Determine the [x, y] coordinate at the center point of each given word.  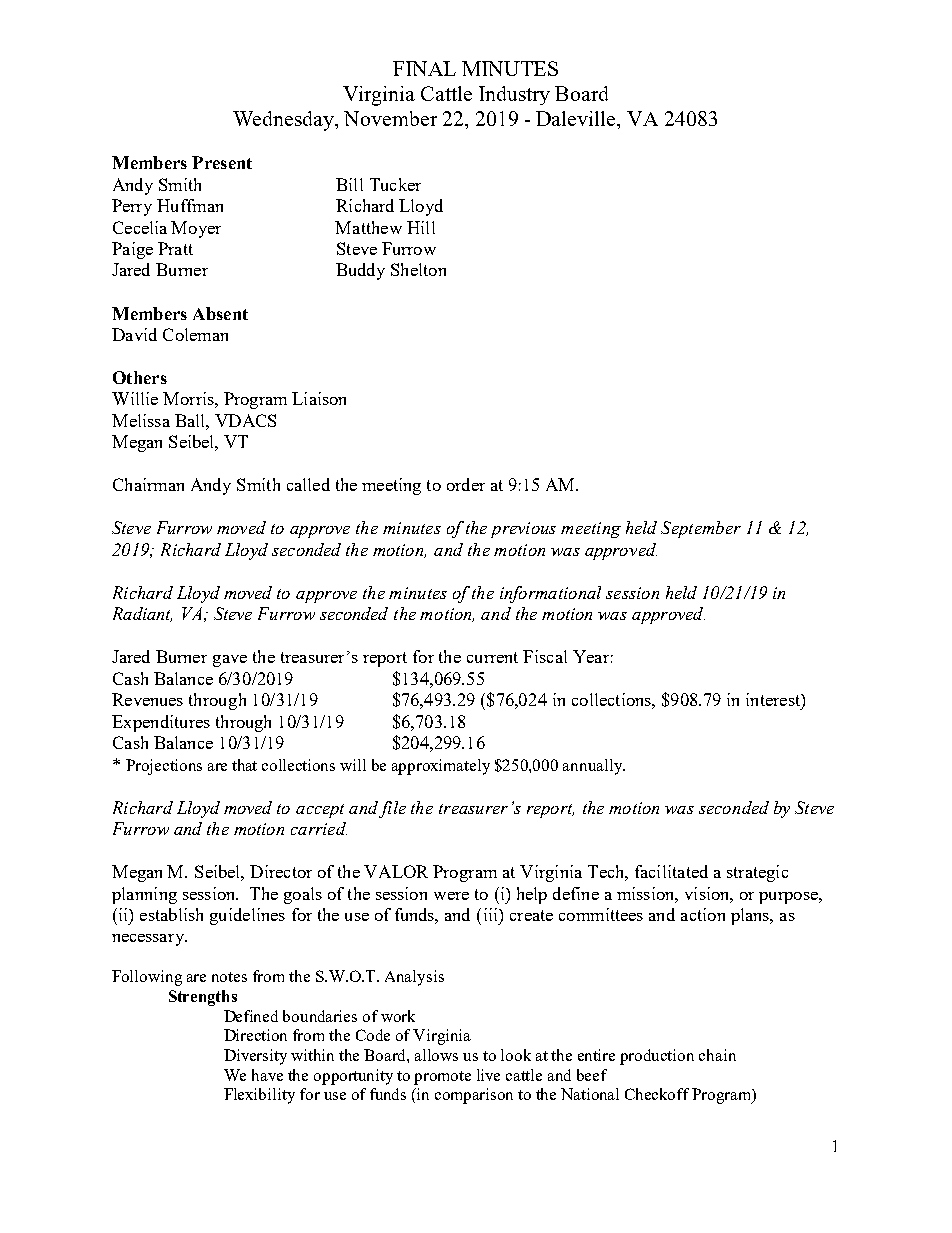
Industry [514, 95]
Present [222, 162]
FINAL [424, 68]
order [466, 484]
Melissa [141, 420]
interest [774, 699]
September [701, 529]
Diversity [255, 1057]
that [244, 765]
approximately [441, 767]
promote [442, 1078]
